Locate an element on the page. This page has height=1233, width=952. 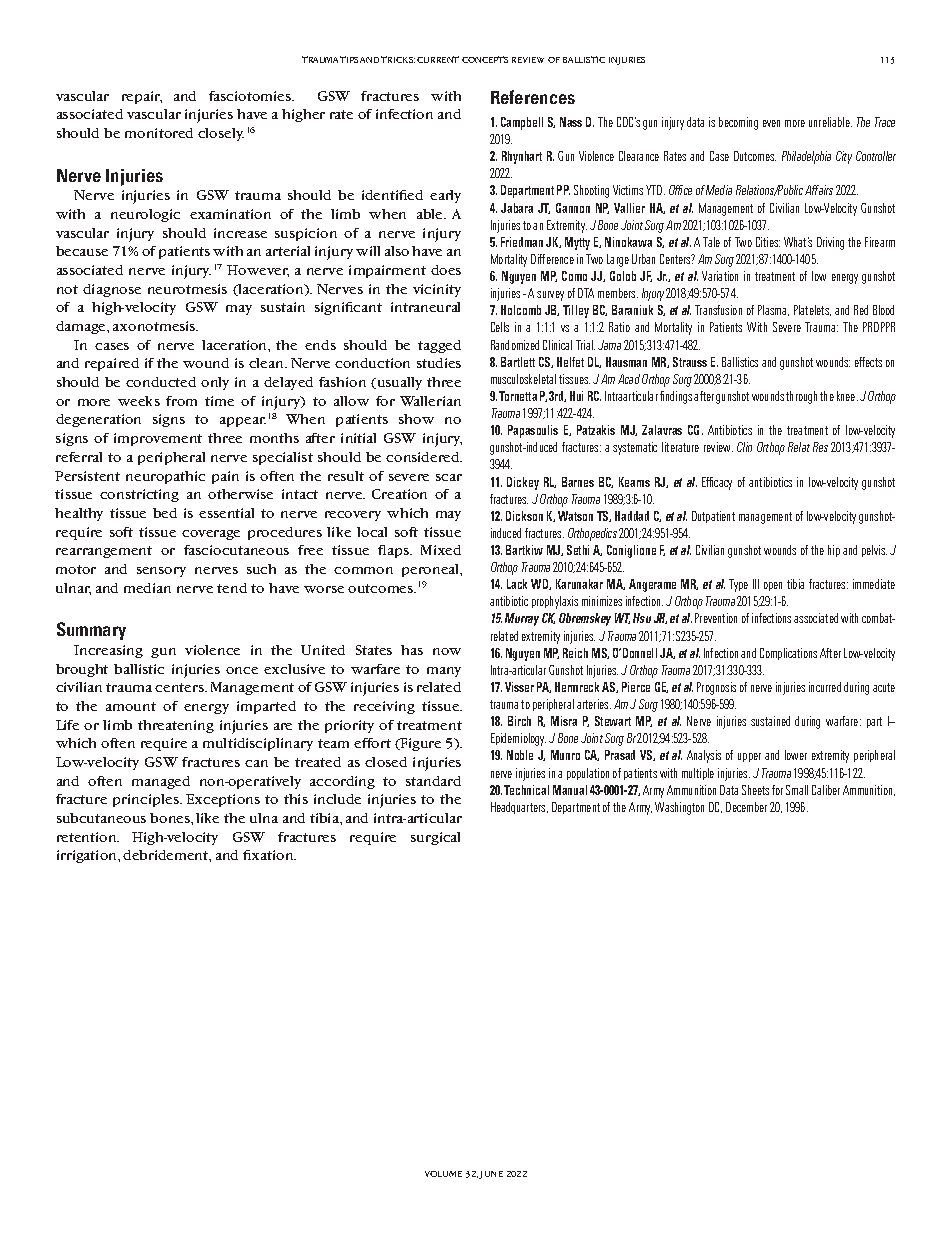
VOLUME is located at coordinates (443, 1174).
